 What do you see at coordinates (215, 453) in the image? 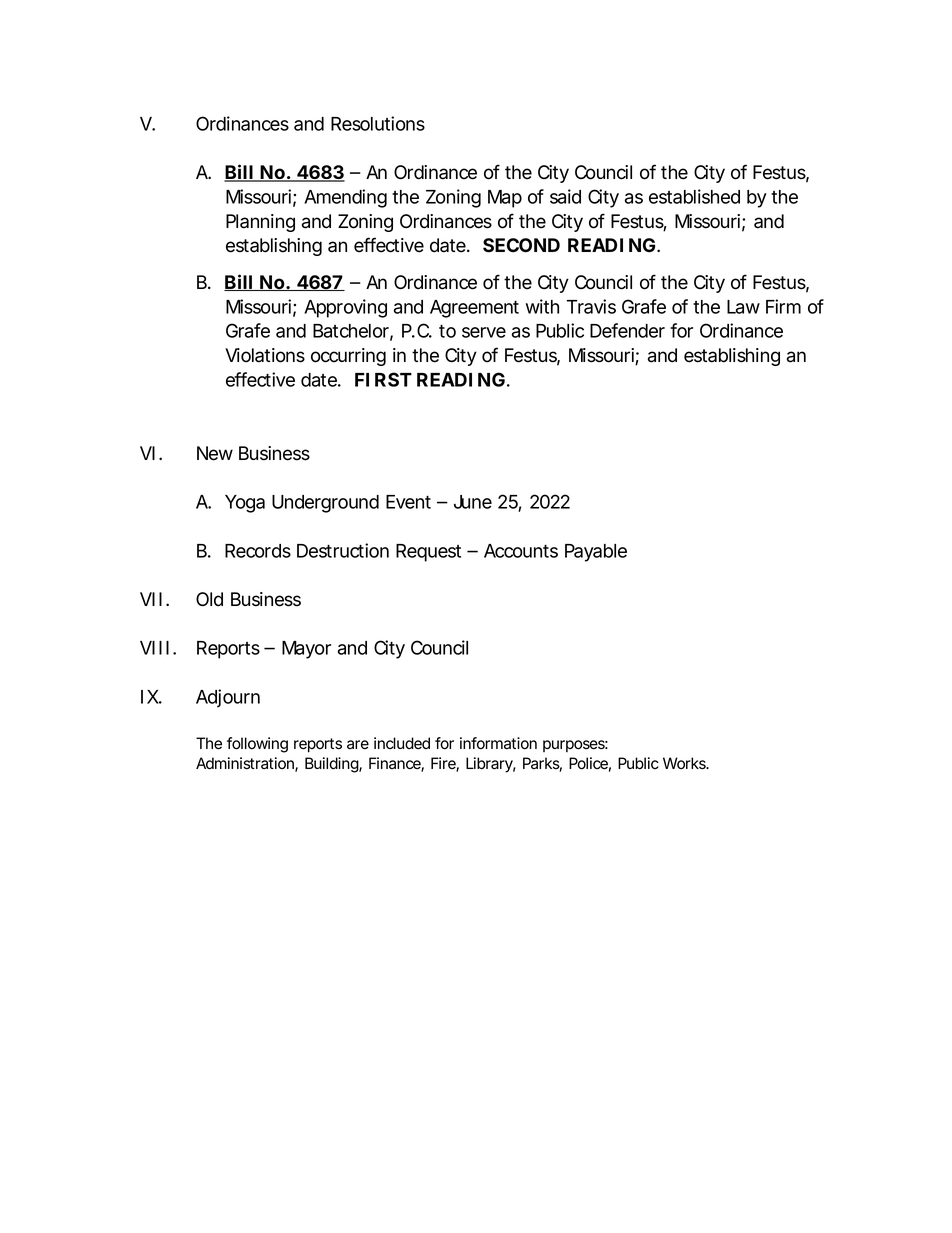
I see `New` at bounding box center [215, 453].
